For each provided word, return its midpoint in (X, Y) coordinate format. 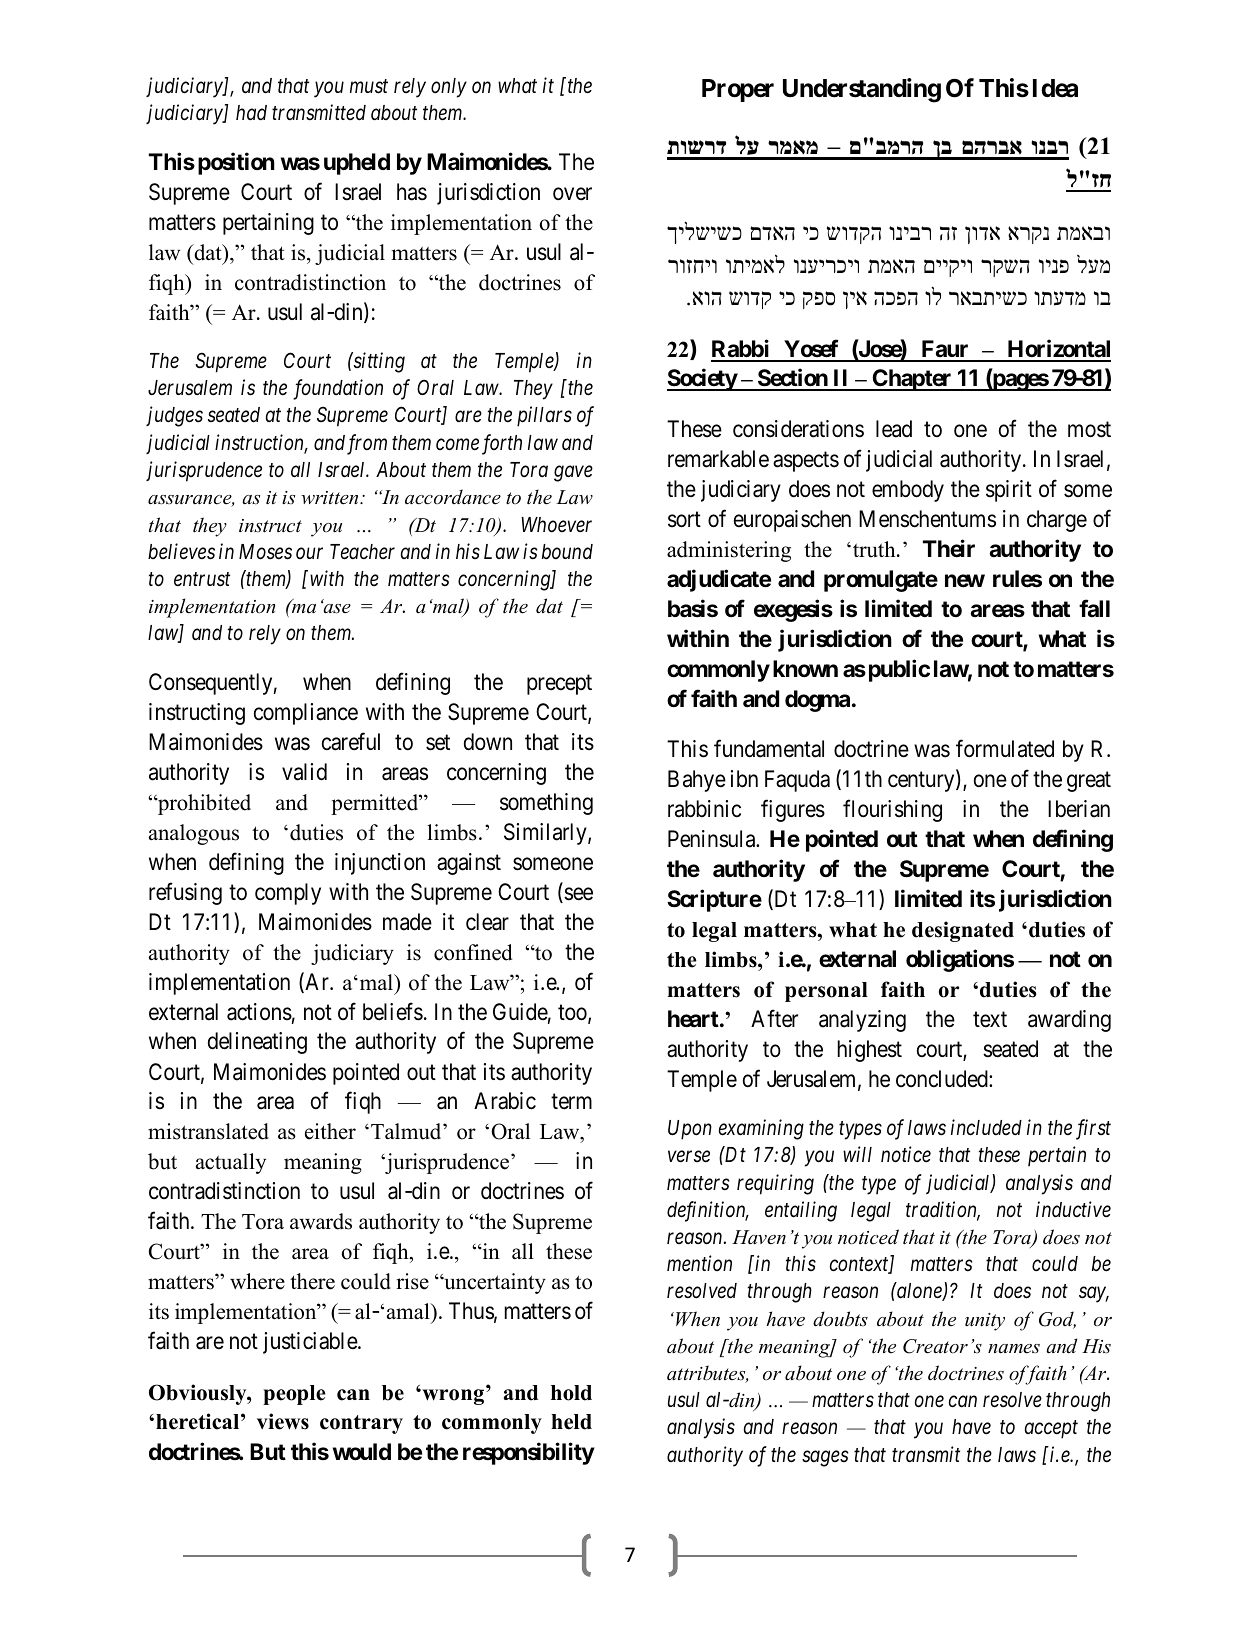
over (572, 194)
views (283, 1421)
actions (259, 1012)
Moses (265, 552)
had (251, 113)
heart (694, 1019)
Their (949, 548)
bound (567, 552)
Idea (1055, 88)
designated (963, 931)
